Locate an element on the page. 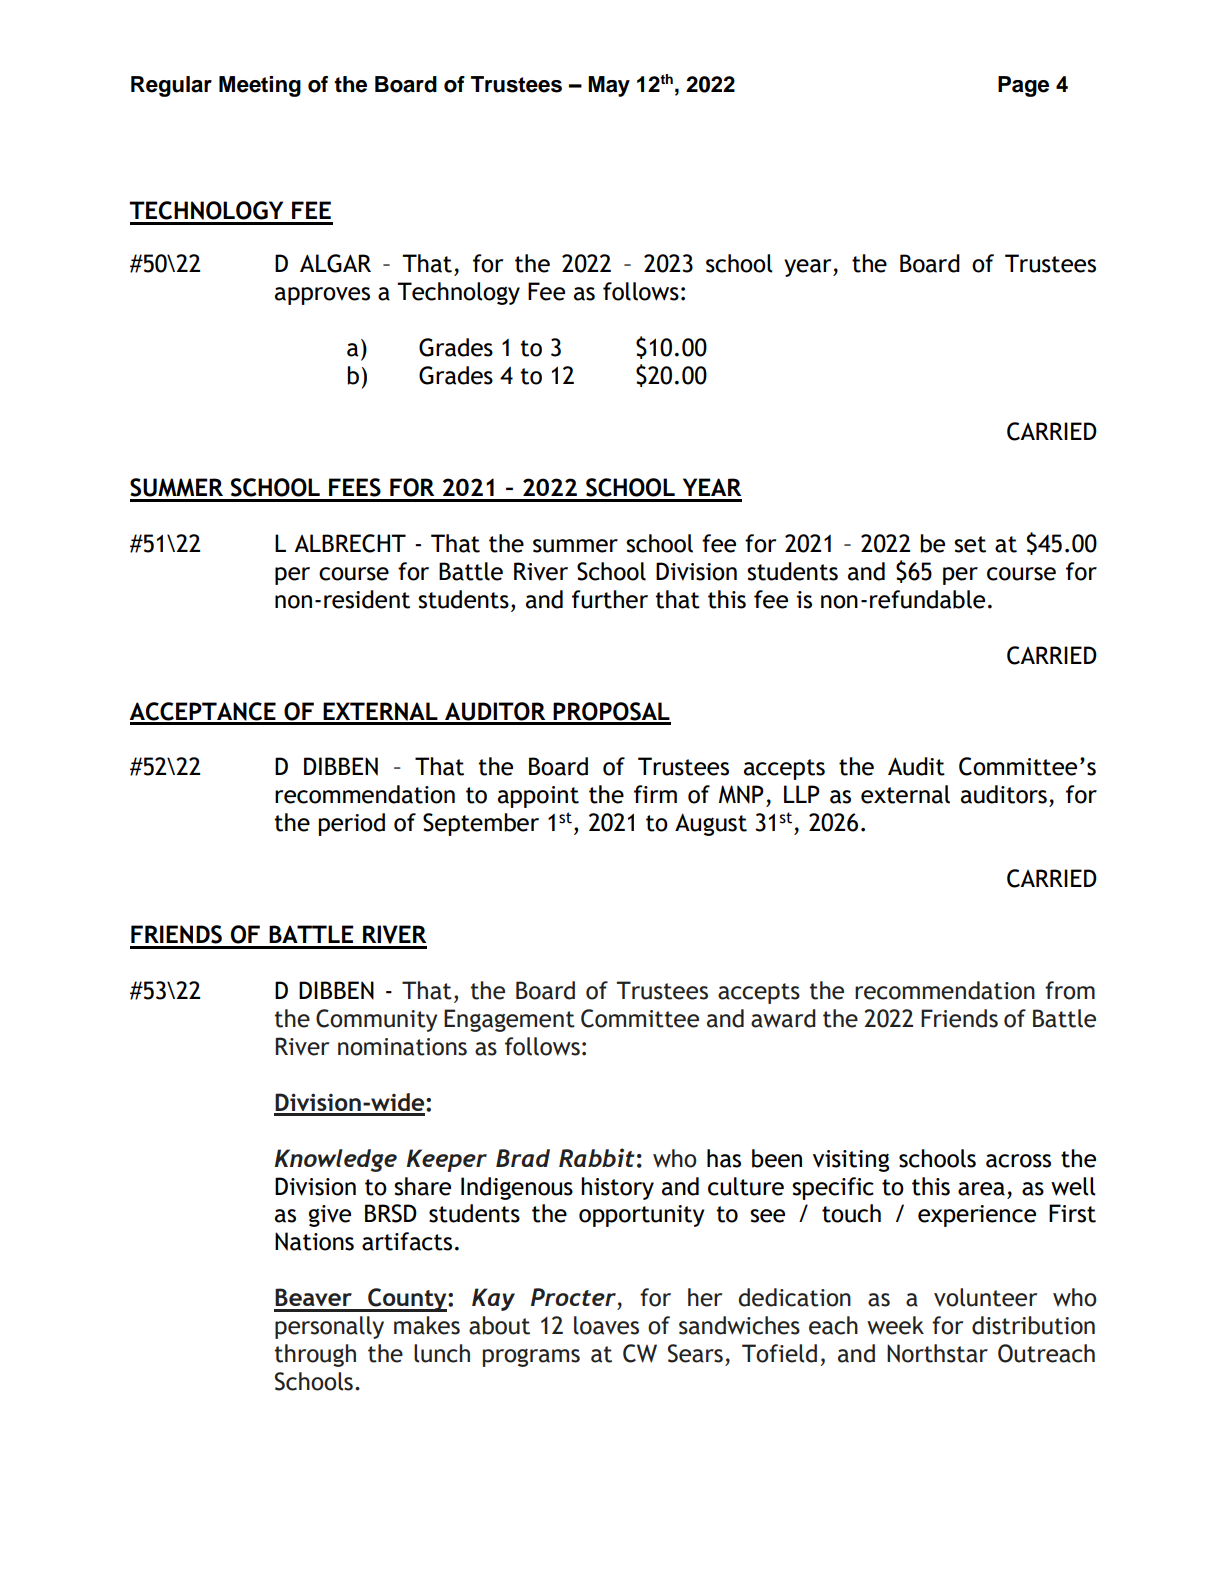 Image resolution: width=1227 pixels, height=1588 pixels. Meeting is located at coordinates (260, 86).
